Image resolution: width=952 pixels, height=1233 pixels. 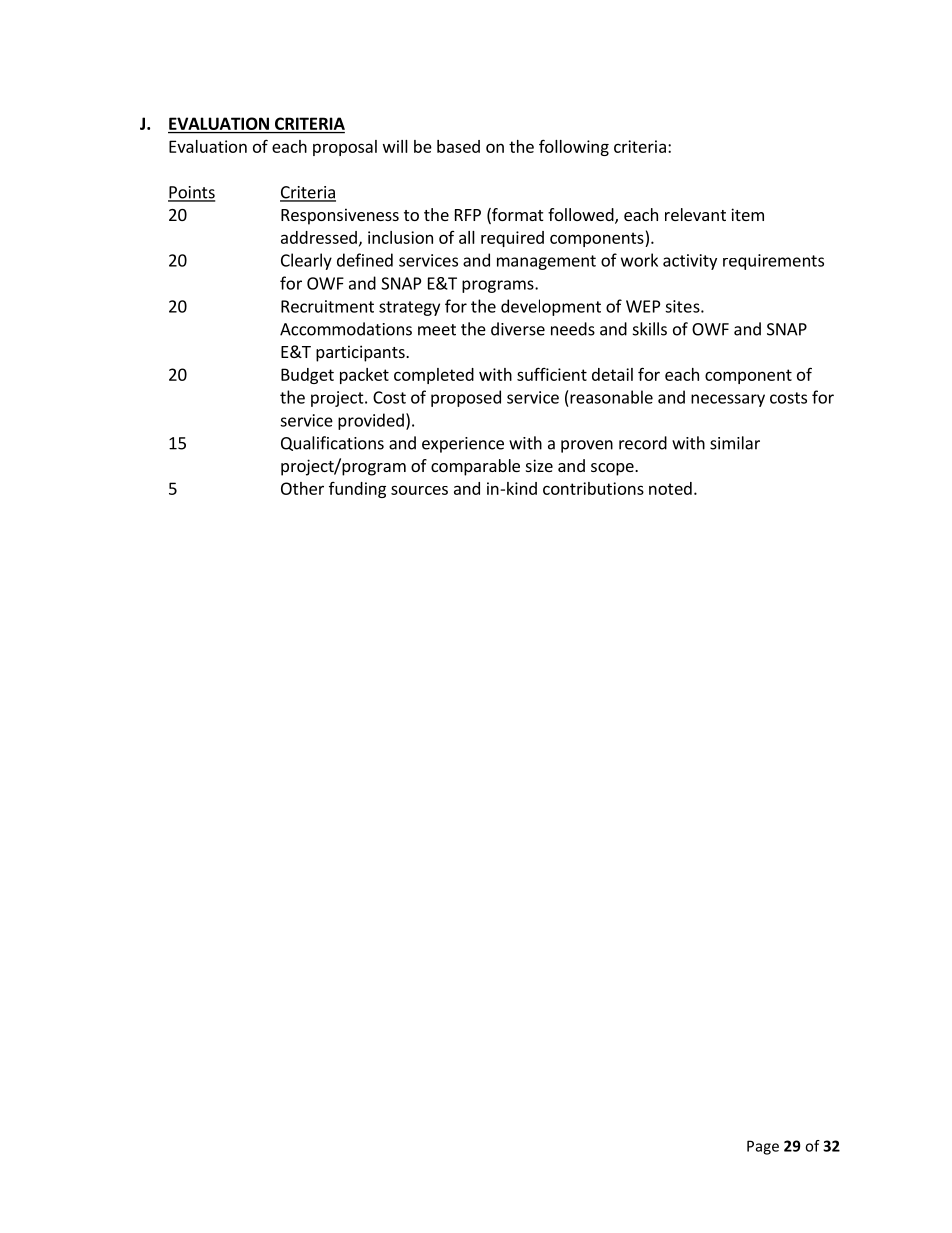 I want to click on sources, so click(x=419, y=490).
